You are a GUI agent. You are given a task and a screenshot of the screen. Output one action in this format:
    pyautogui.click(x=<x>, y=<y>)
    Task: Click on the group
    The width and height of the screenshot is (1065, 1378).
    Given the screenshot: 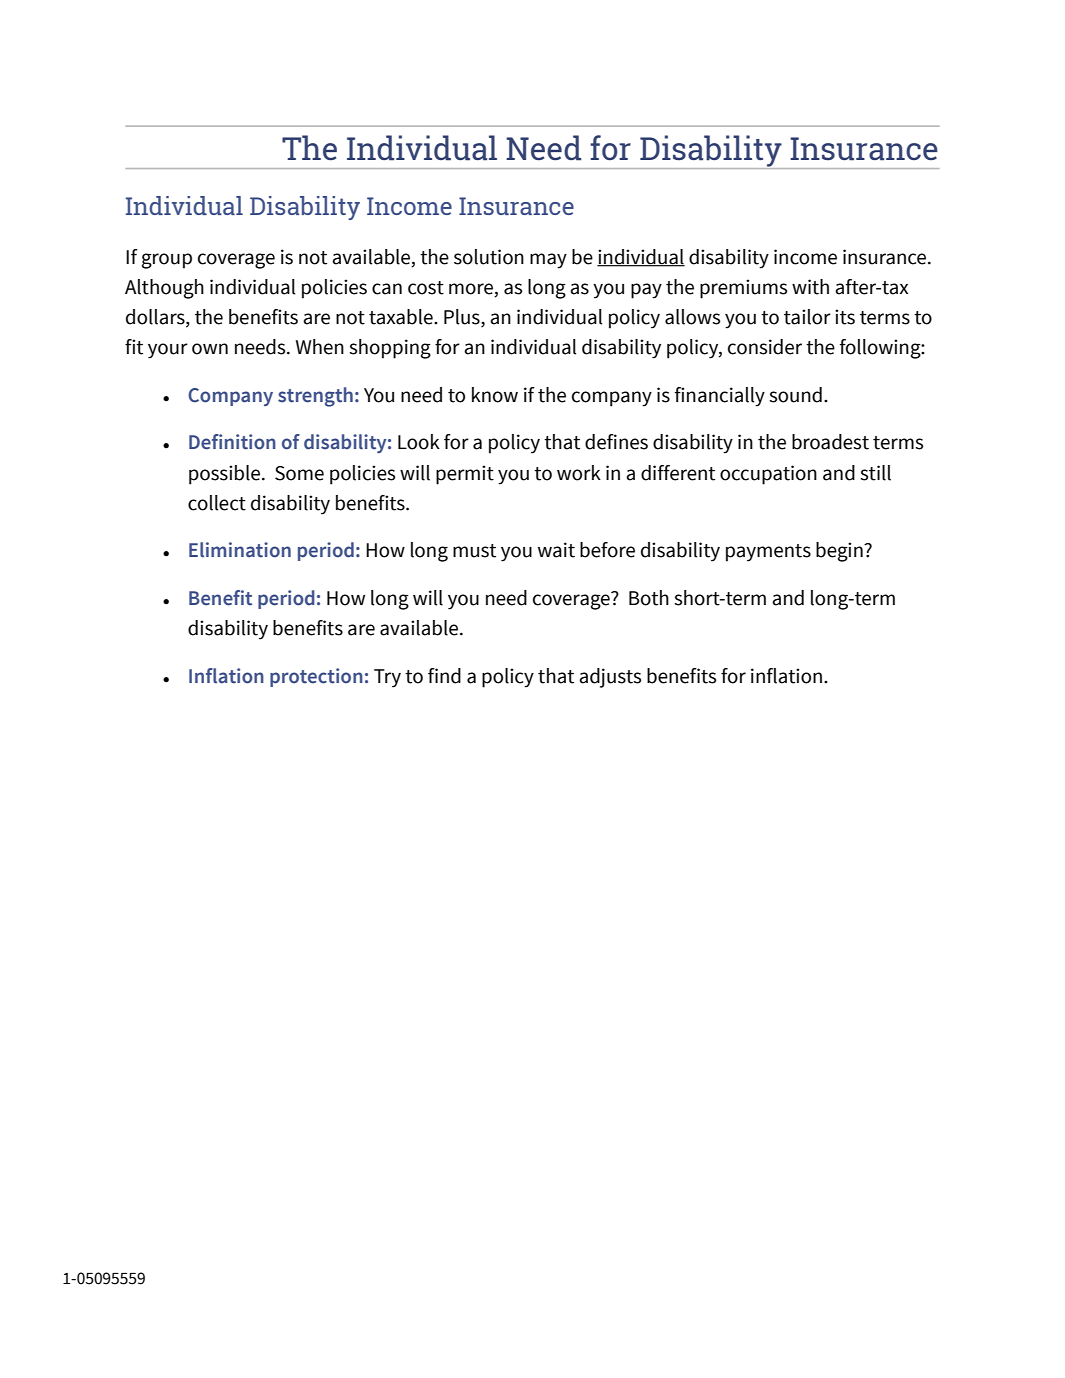 What is the action you would take?
    pyautogui.click(x=167, y=261)
